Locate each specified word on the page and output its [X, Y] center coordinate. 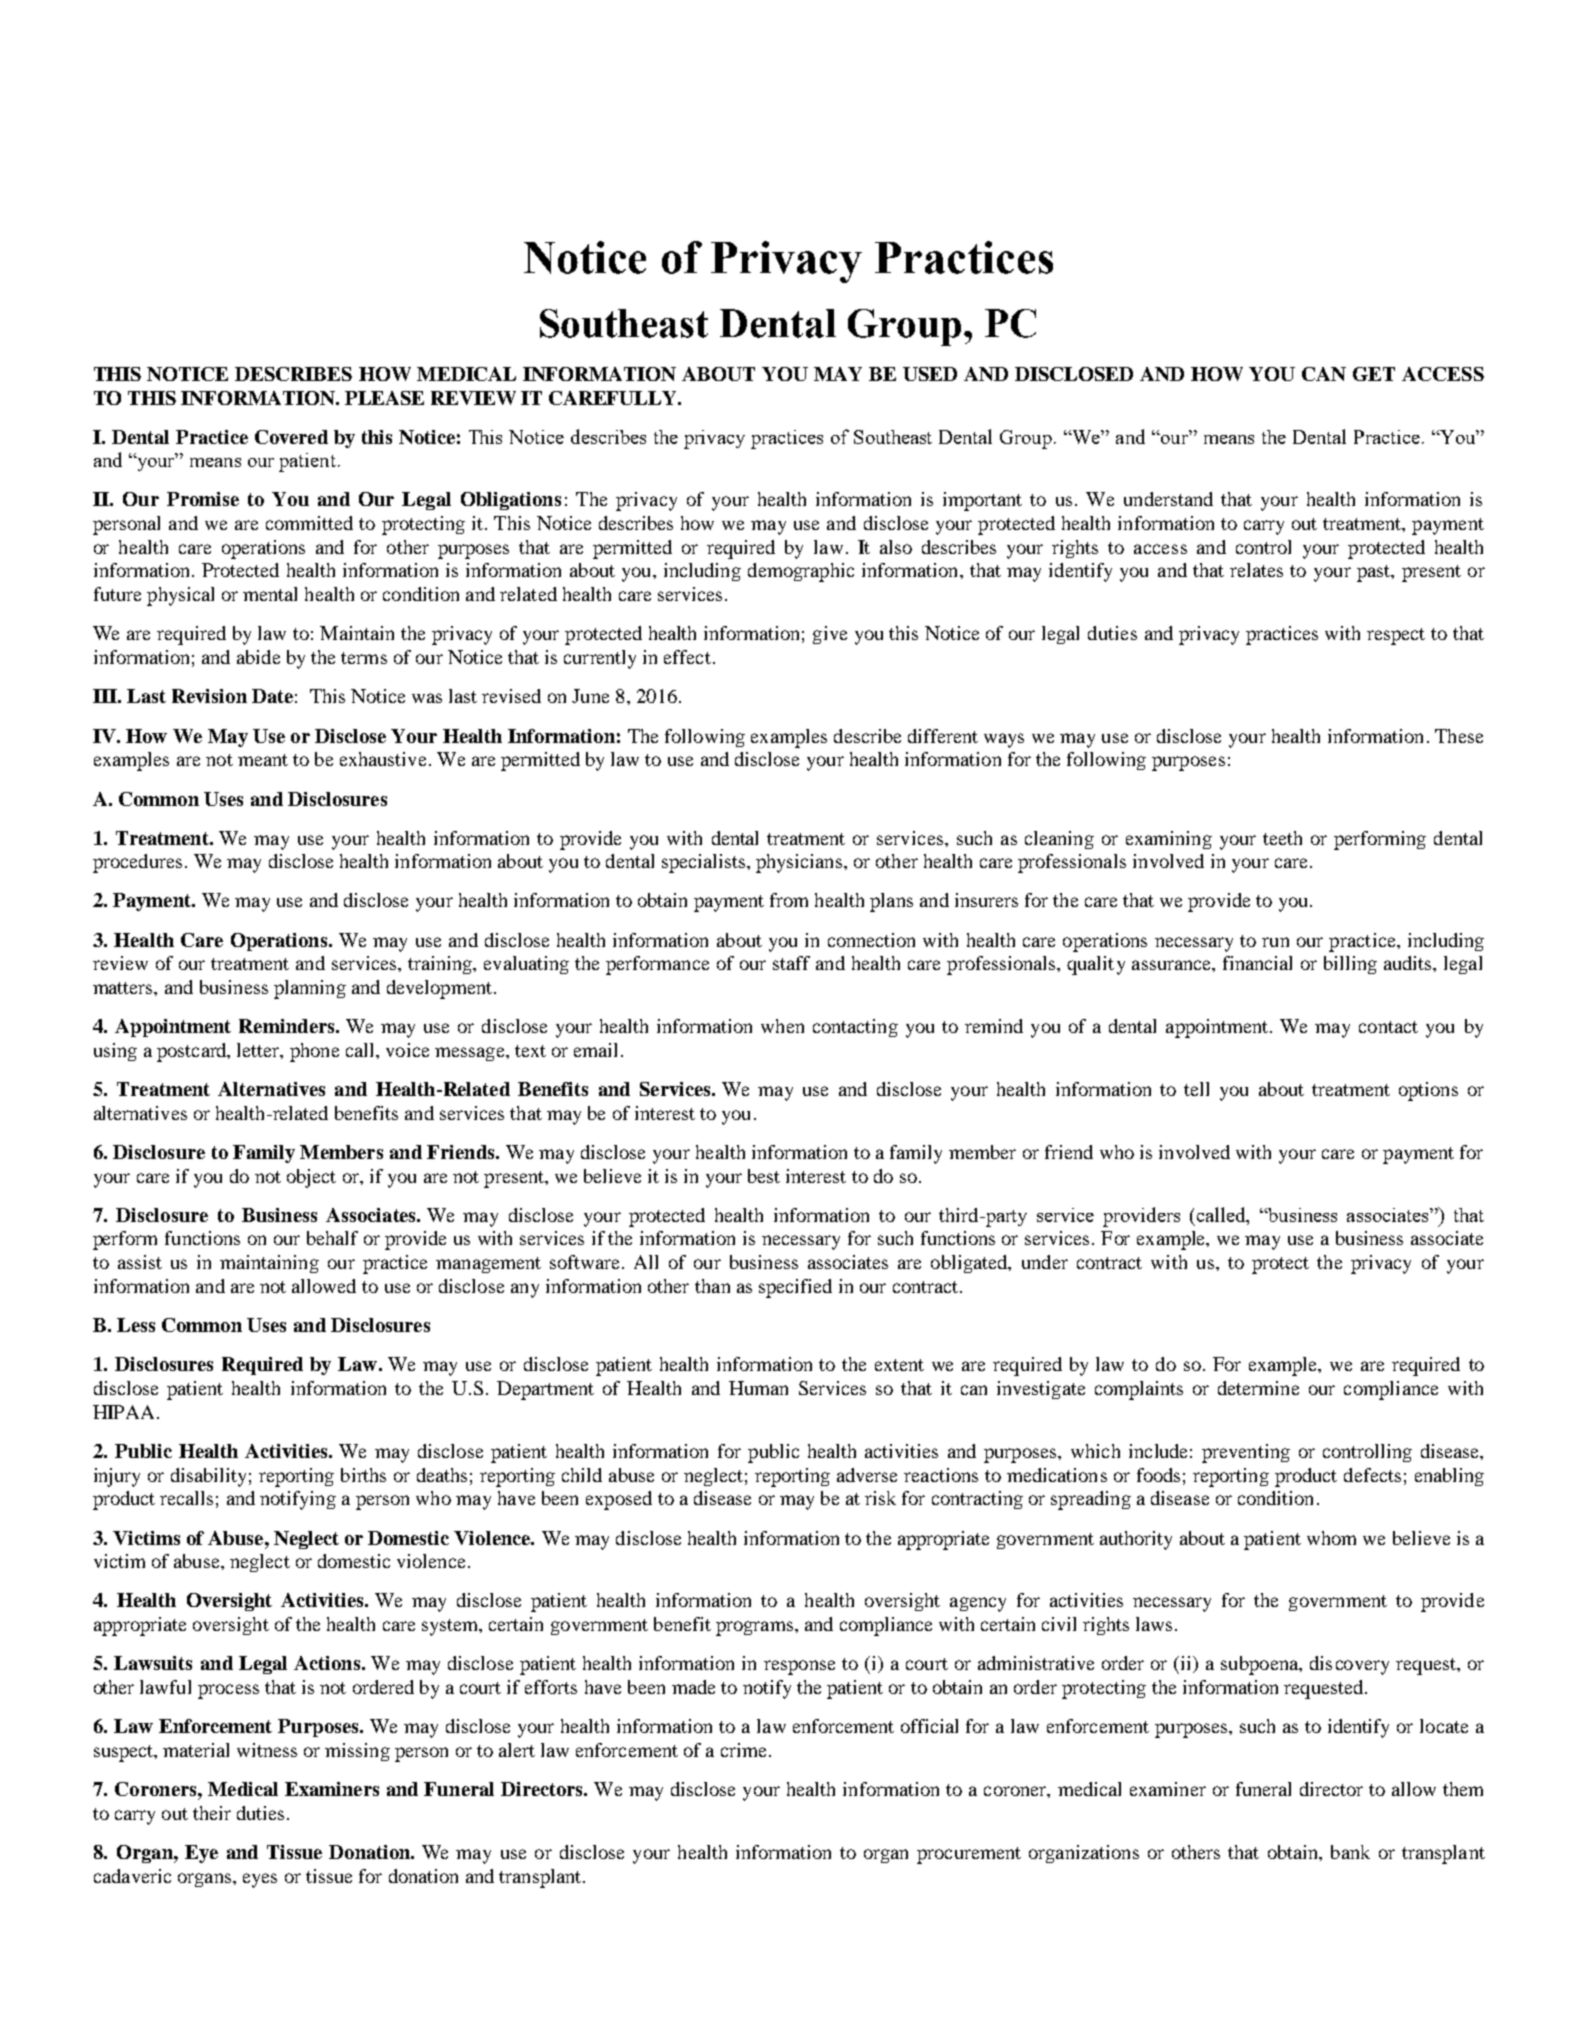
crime [743, 1750]
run [1275, 942]
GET [1374, 374]
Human [758, 1388]
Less [136, 1325]
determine [1258, 1388]
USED [930, 374]
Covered [291, 437]
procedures [137, 863]
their [212, 1813]
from [789, 900]
